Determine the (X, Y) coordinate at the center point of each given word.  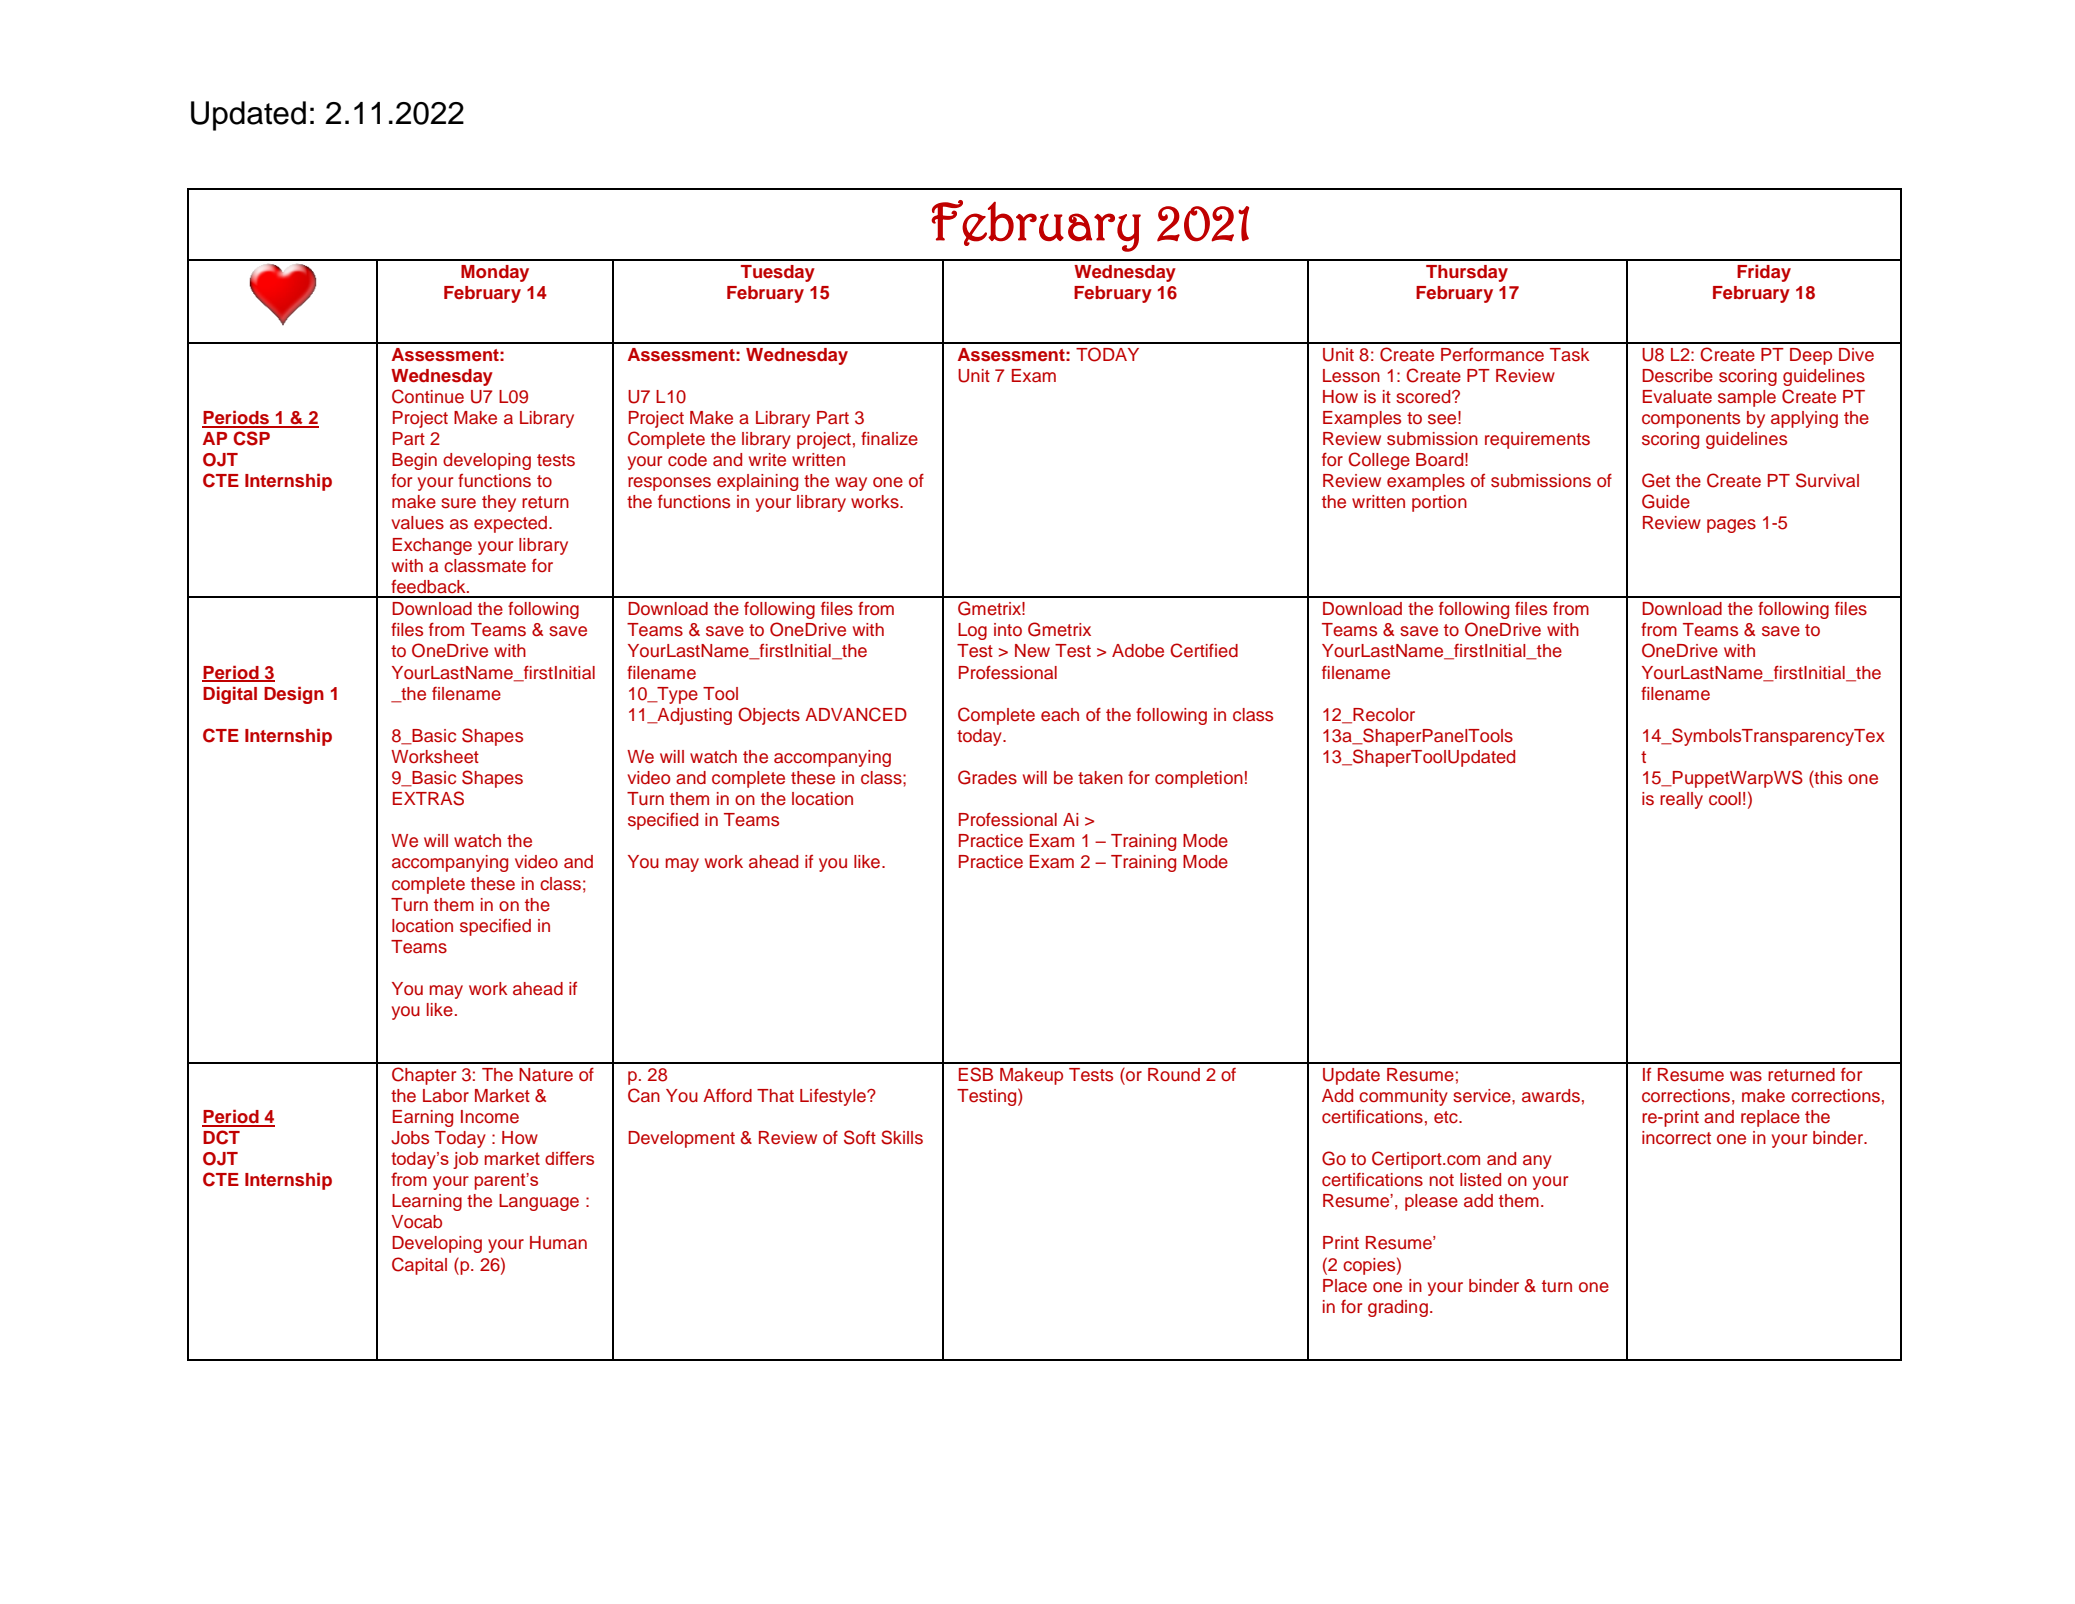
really (1681, 800)
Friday (1764, 273)
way (851, 484)
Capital (419, 1266)
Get (1656, 480)
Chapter (424, 1076)
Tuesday (778, 273)
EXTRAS (428, 798)
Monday (495, 273)
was (1746, 1076)
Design (294, 695)
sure (458, 503)
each (1060, 715)
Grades (987, 777)
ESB (976, 1074)
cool (1725, 799)
